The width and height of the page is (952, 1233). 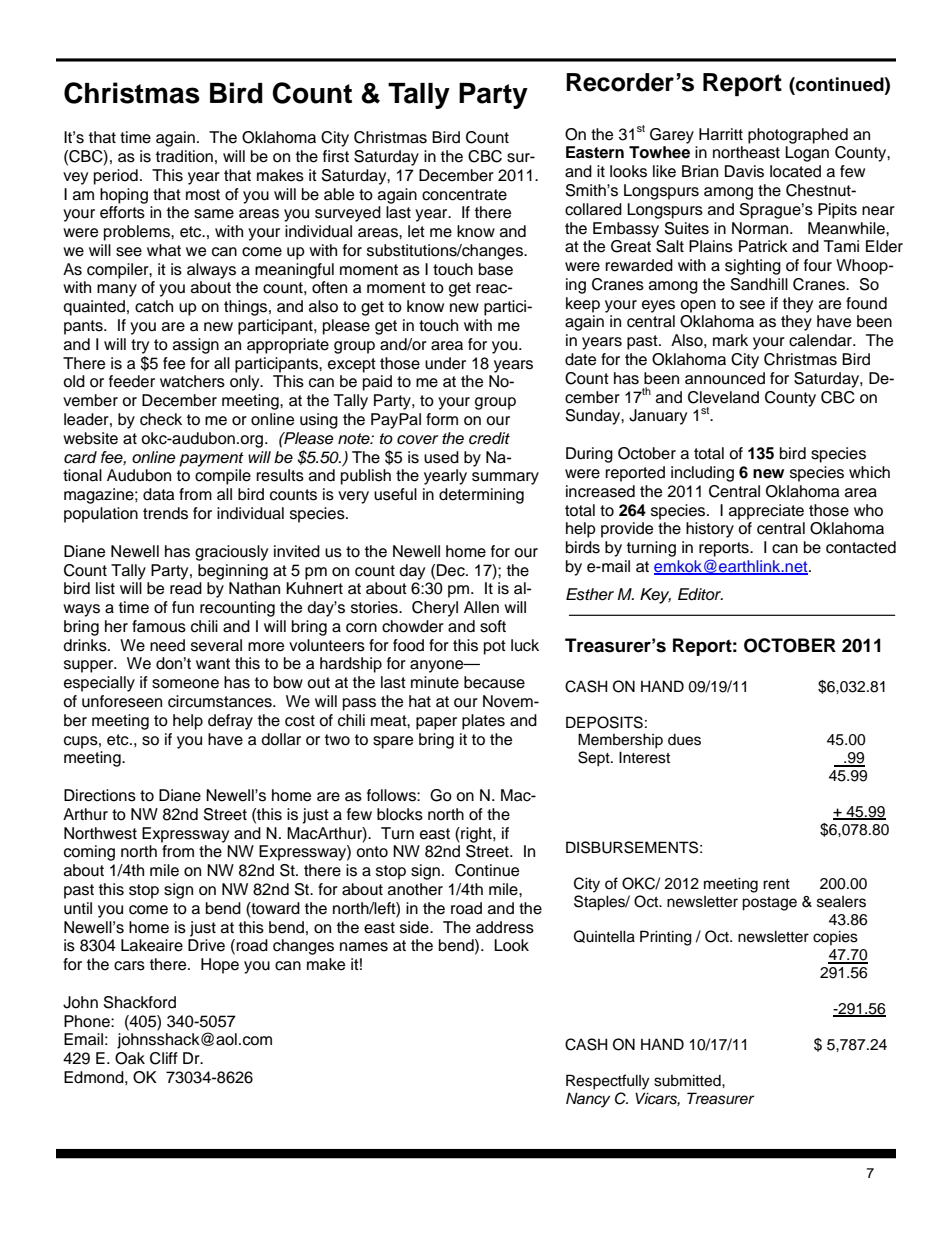 I want to click on determining, so click(x=481, y=496).
